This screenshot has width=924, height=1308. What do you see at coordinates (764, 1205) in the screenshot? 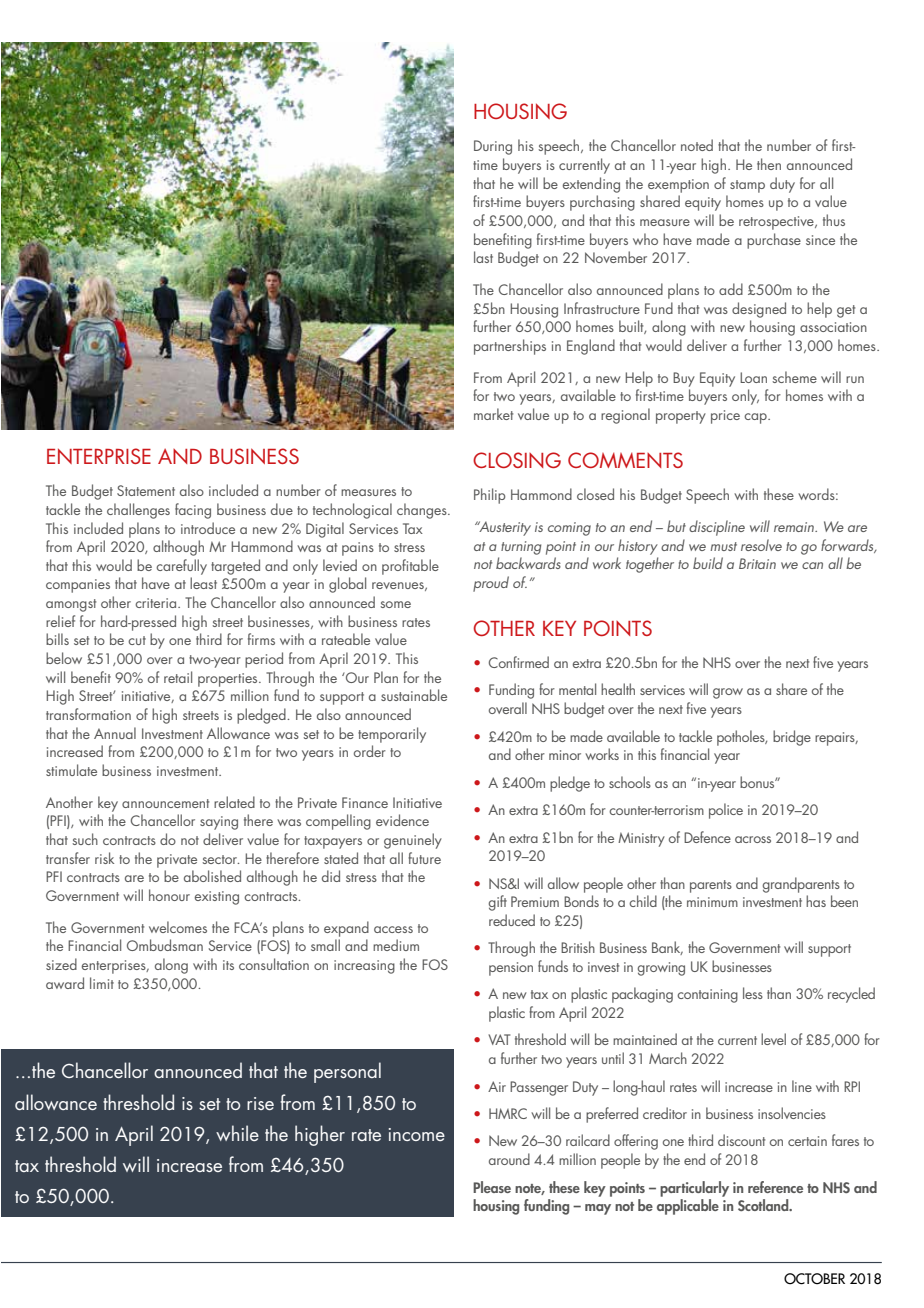
I see `Scotland` at bounding box center [764, 1205].
